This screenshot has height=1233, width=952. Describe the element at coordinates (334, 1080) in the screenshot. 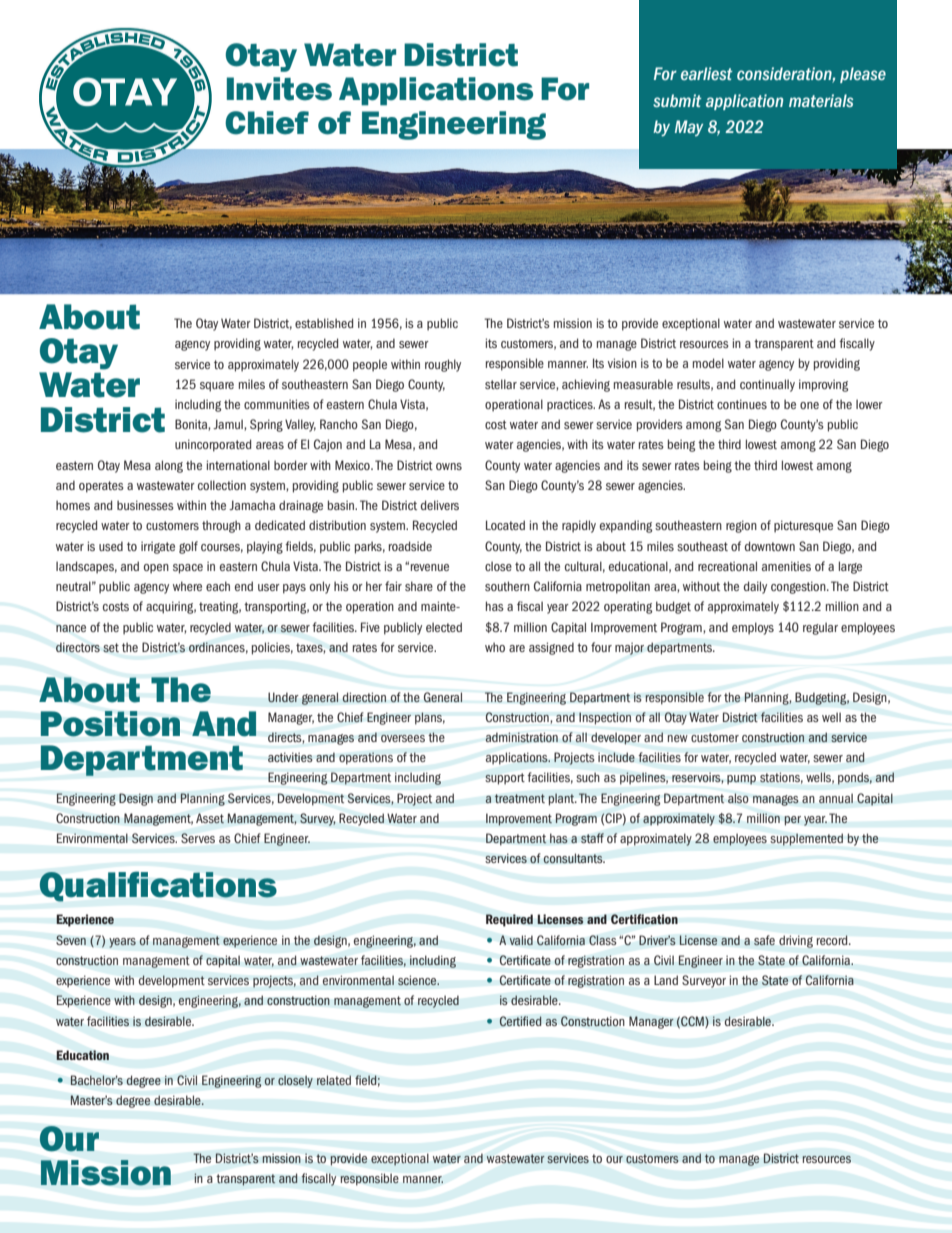

I see `related` at that location.
